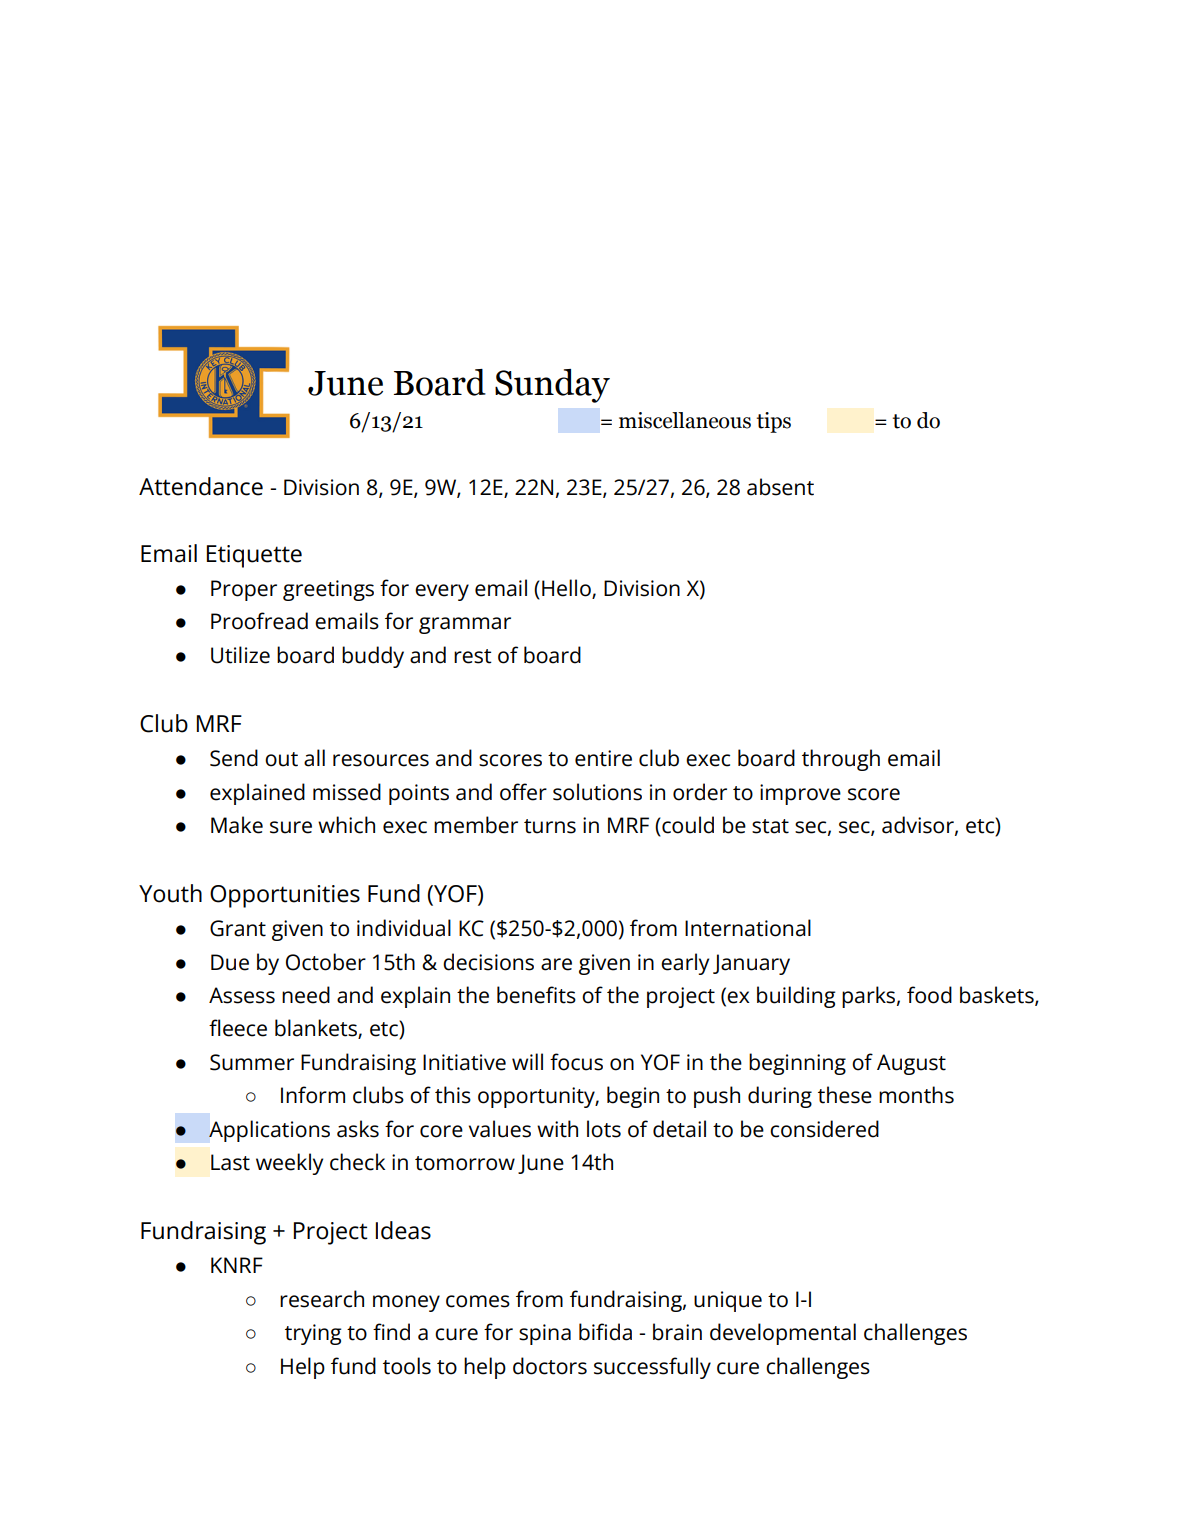  What do you see at coordinates (550, 826) in the document?
I see `turns` at bounding box center [550, 826].
